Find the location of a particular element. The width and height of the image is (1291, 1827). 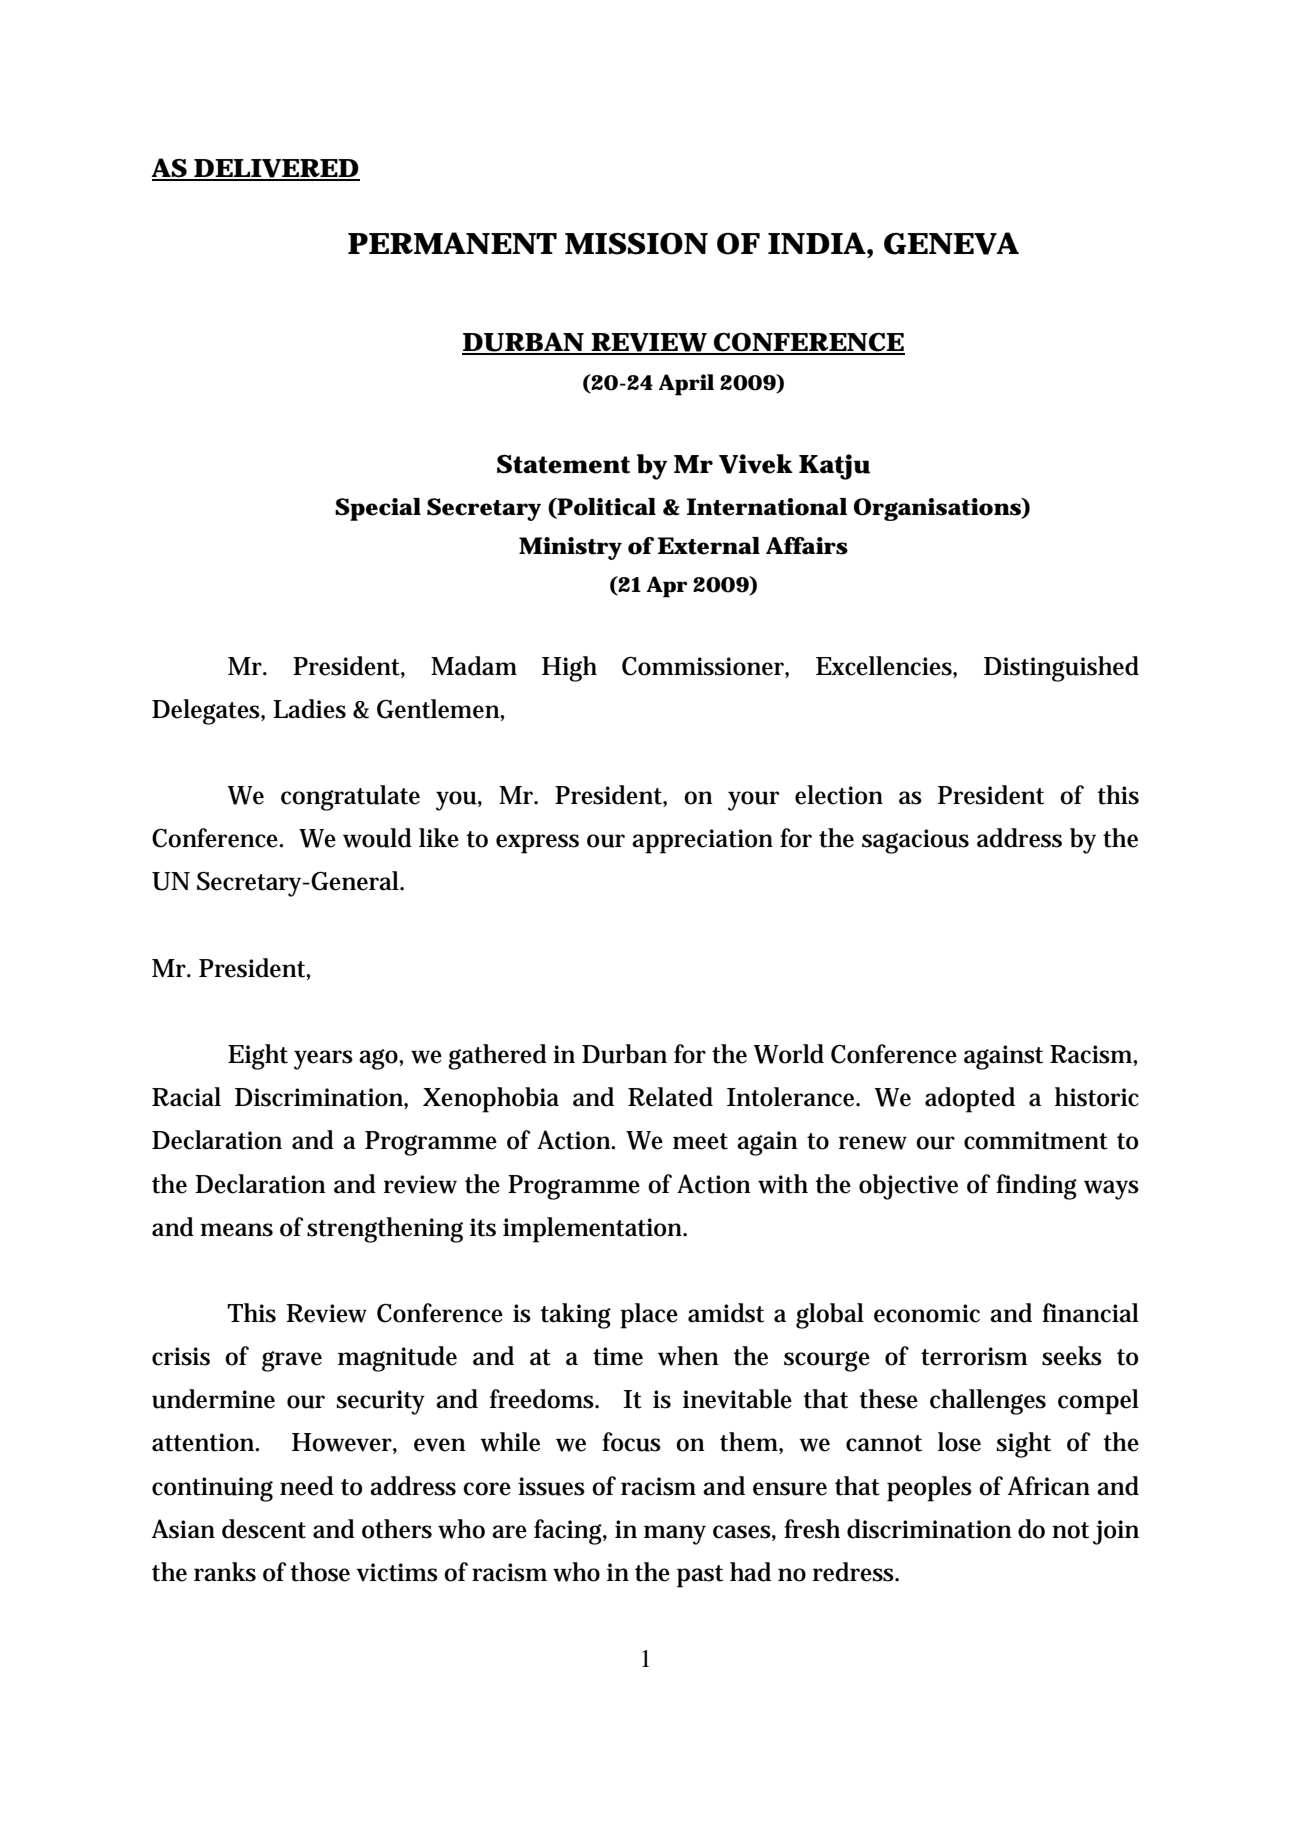

means is located at coordinates (236, 1230).
